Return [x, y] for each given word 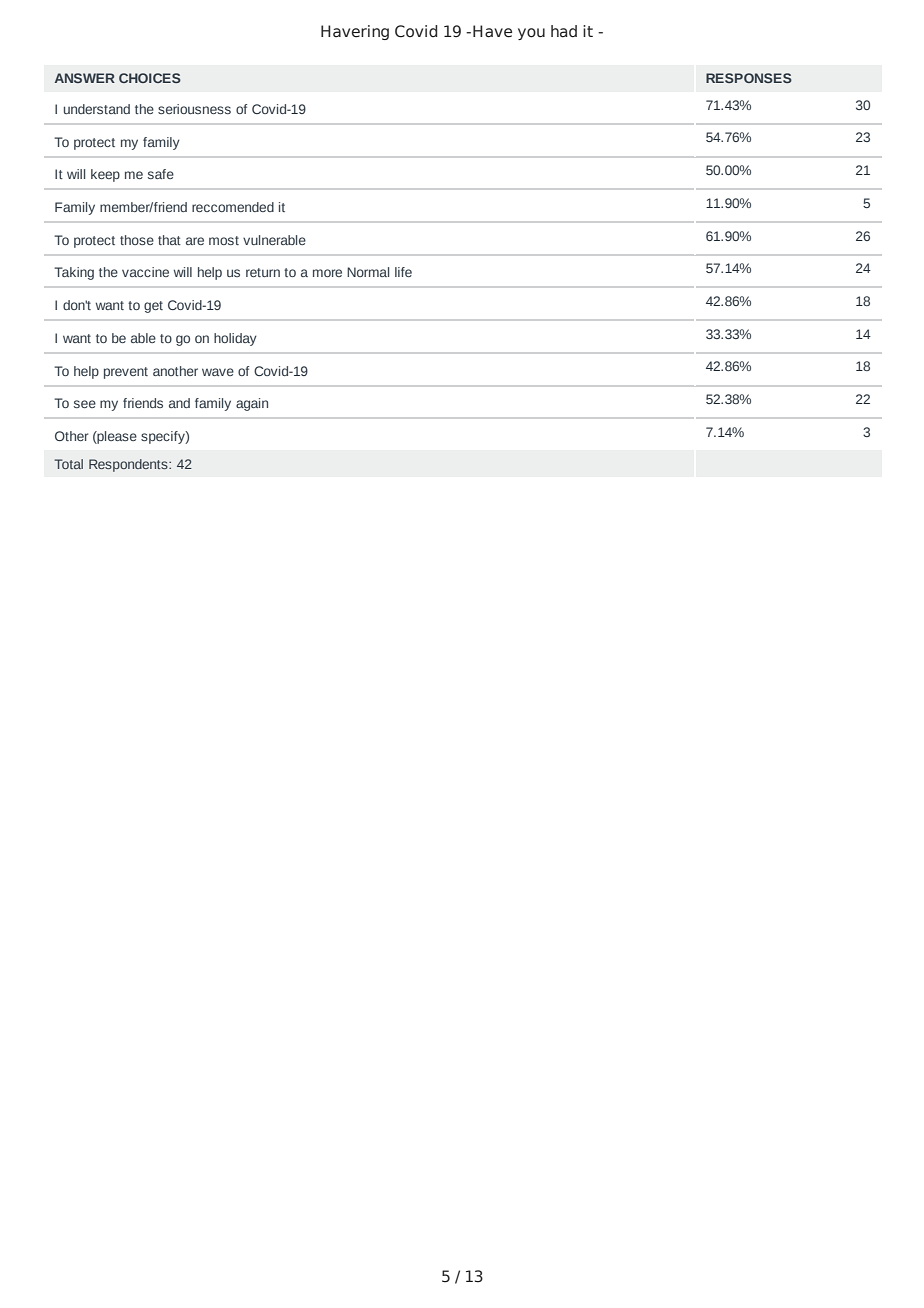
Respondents [129, 465]
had [564, 31]
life [403, 272]
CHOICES [150, 78]
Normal [368, 272]
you [531, 34]
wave [218, 372]
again [252, 404]
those [137, 240]
